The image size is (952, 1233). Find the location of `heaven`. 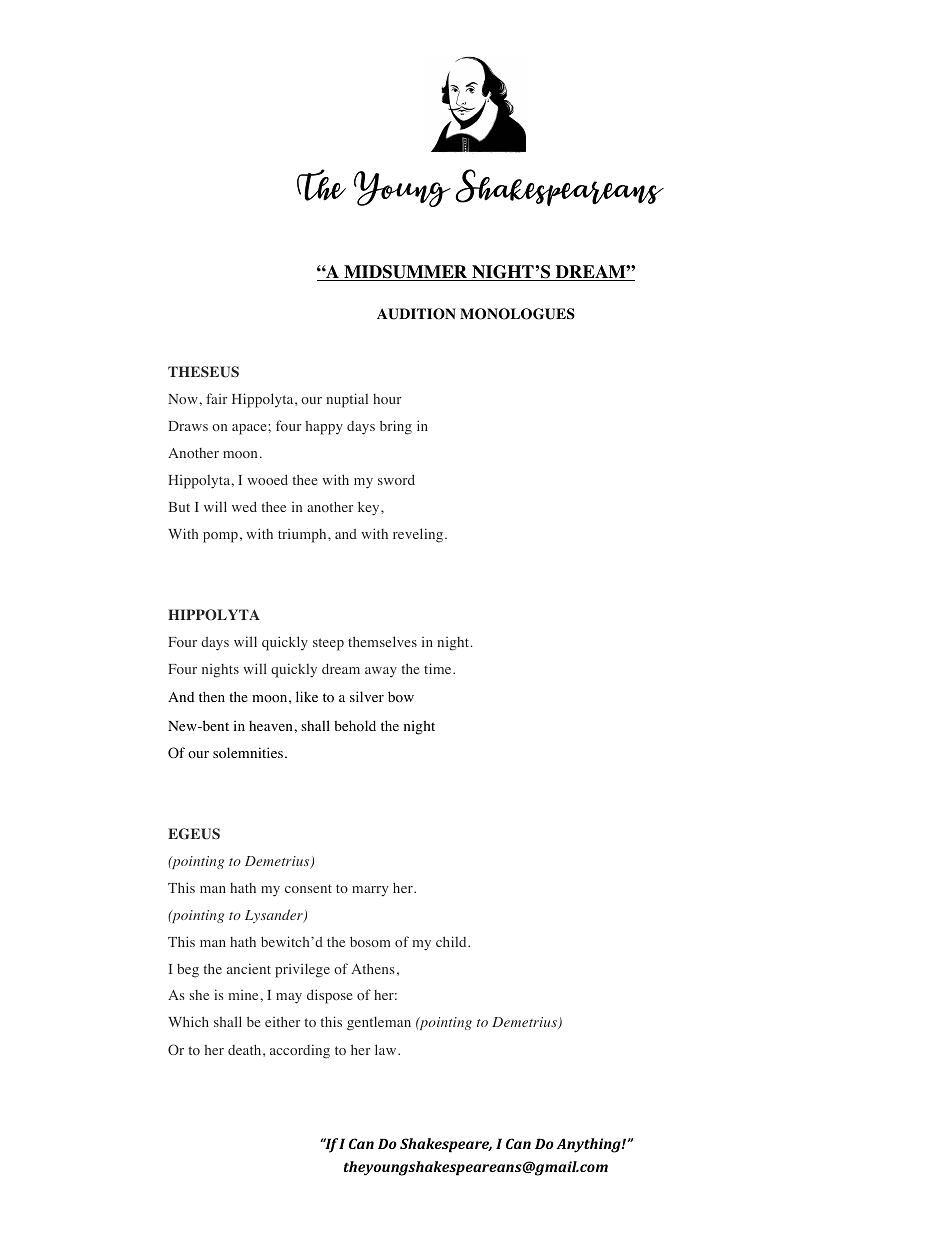

heaven is located at coordinates (272, 726).
